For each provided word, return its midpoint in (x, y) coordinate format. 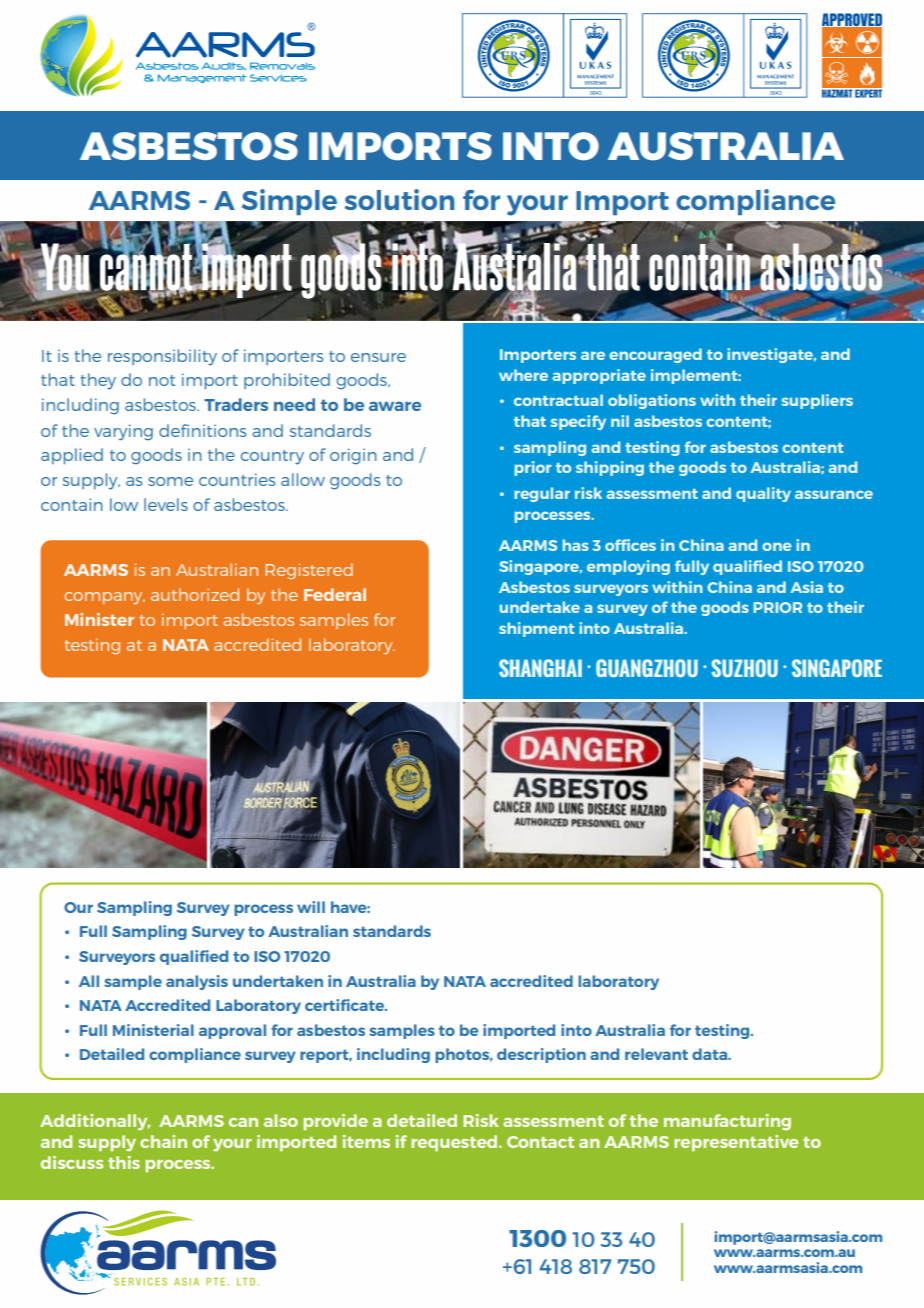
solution (400, 199)
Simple (289, 202)
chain (163, 1141)
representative (736, 1143)
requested (455, 1143)
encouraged (655, 355)
